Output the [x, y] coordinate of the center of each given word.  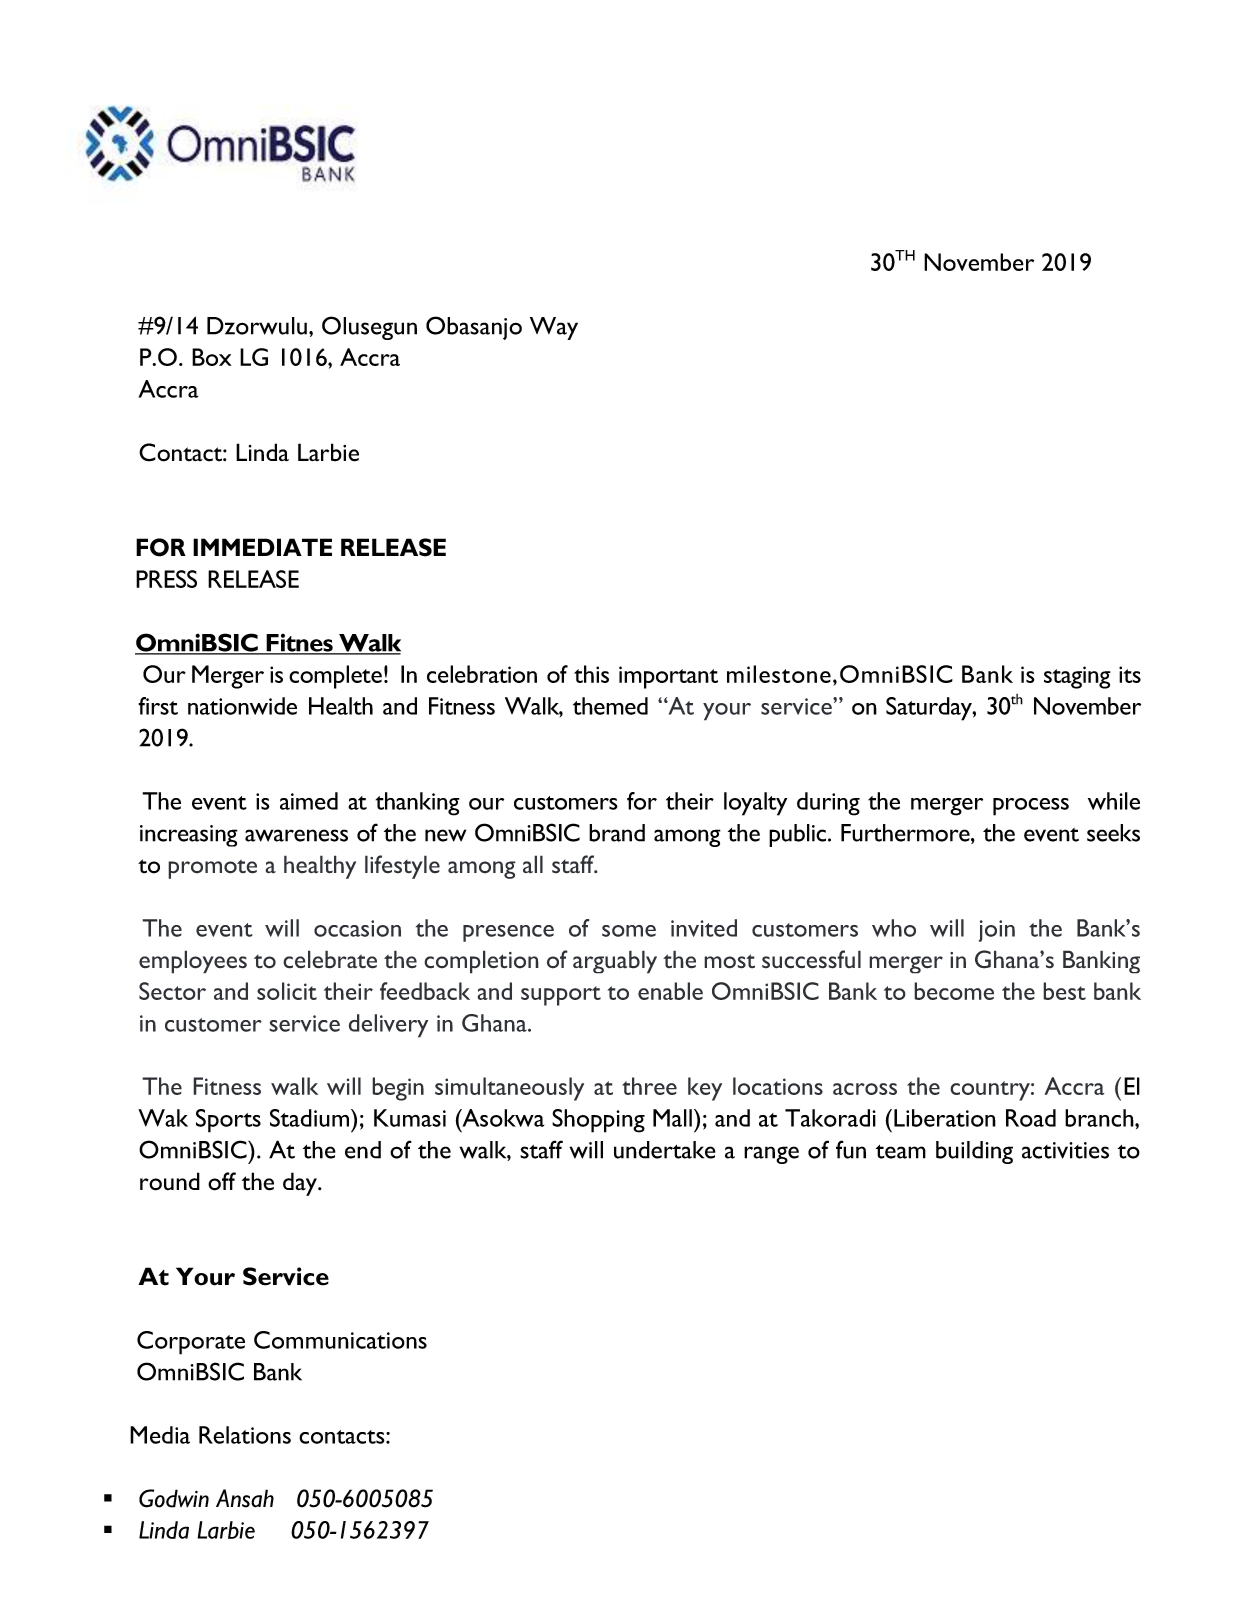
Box [212, 357]
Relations [245, 1435]
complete [335, 677]
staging [1077, 677]
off [222, 1181]
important [668, 677]
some [629, 931]
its [1130, 674]
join [996, 931]
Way [554, 328]
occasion [357, 928]
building [974, 1152]
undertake [665, 1150]
